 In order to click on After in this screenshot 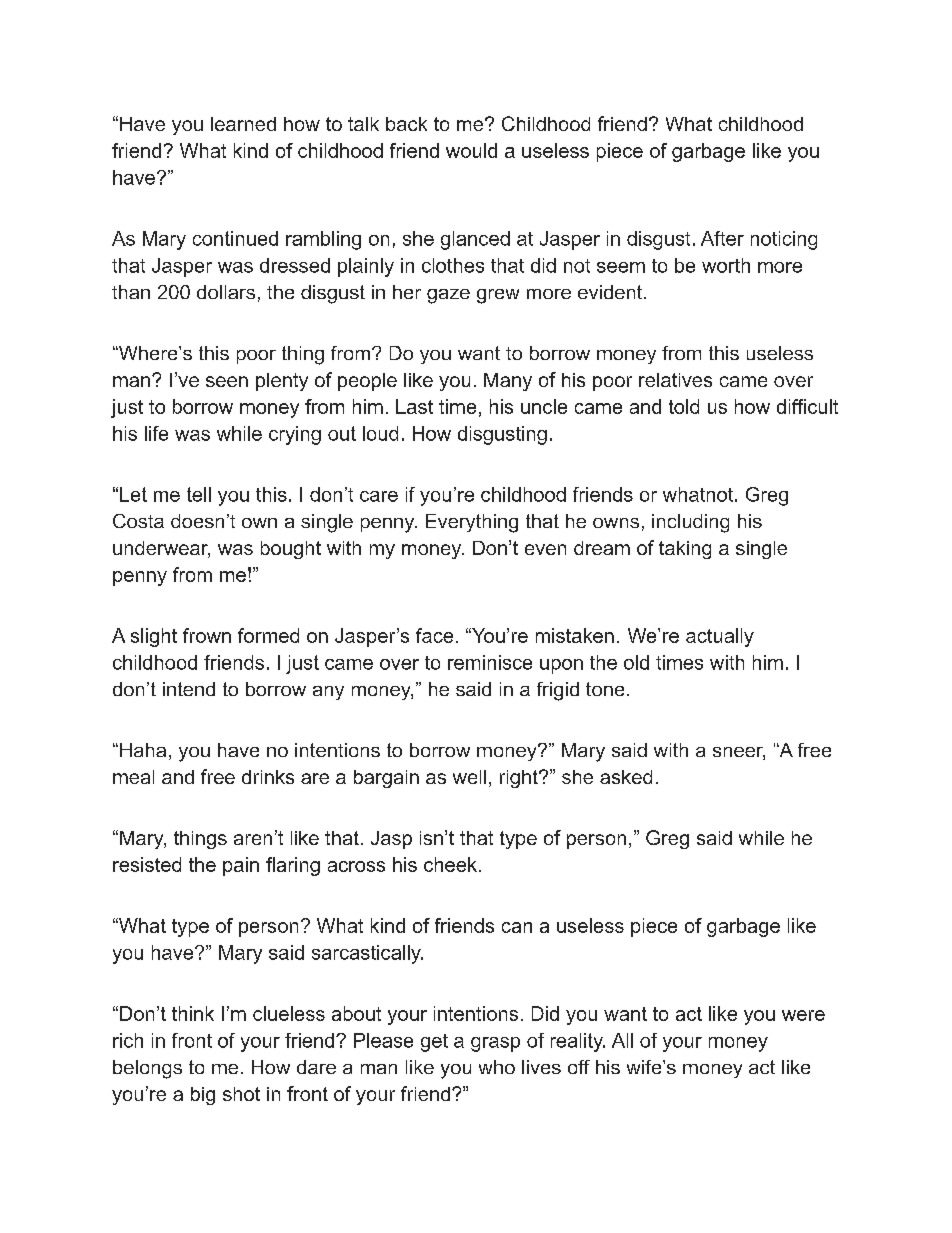, I will do `click(722, 238)`.
